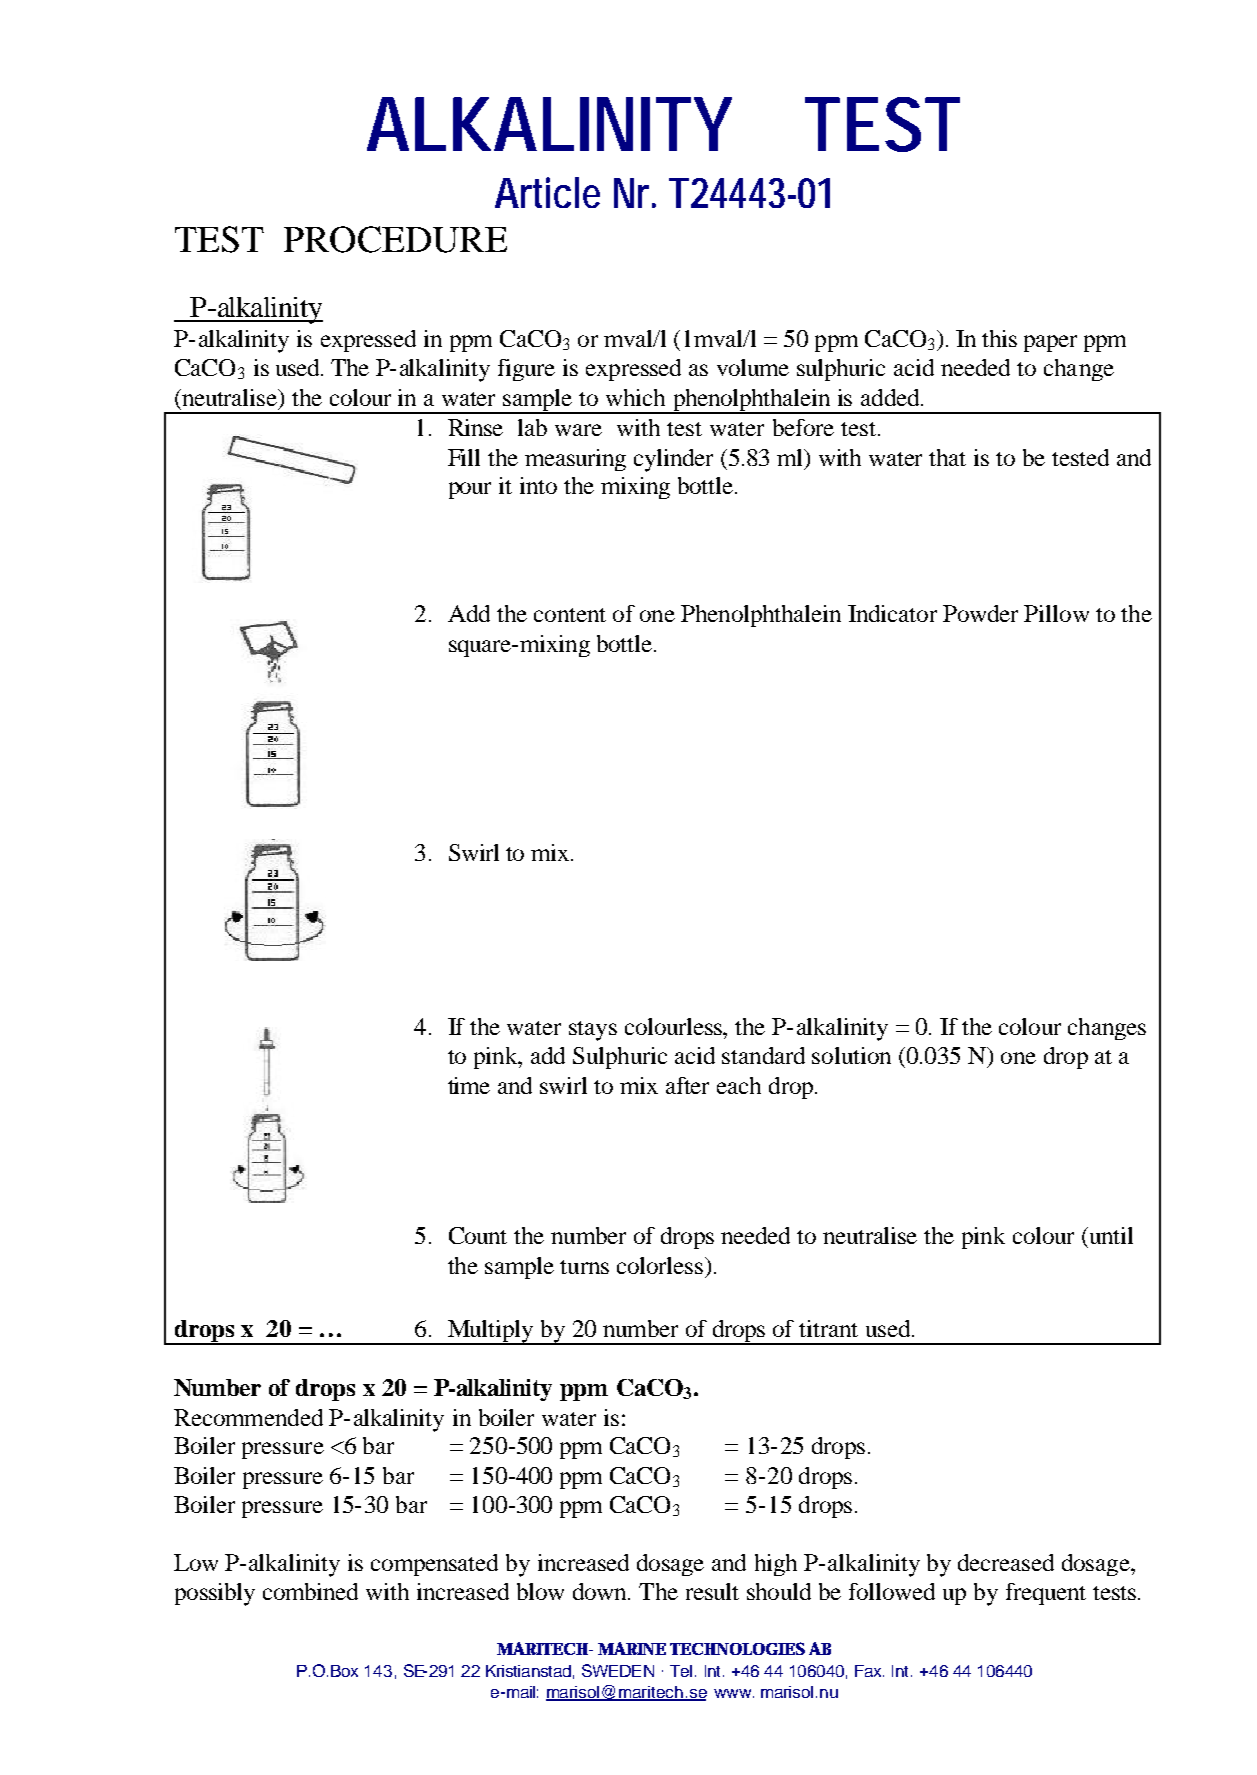 This screenshot has height=1775, width=1257. I want to click on PROCEDURE, so click(395, 239).
